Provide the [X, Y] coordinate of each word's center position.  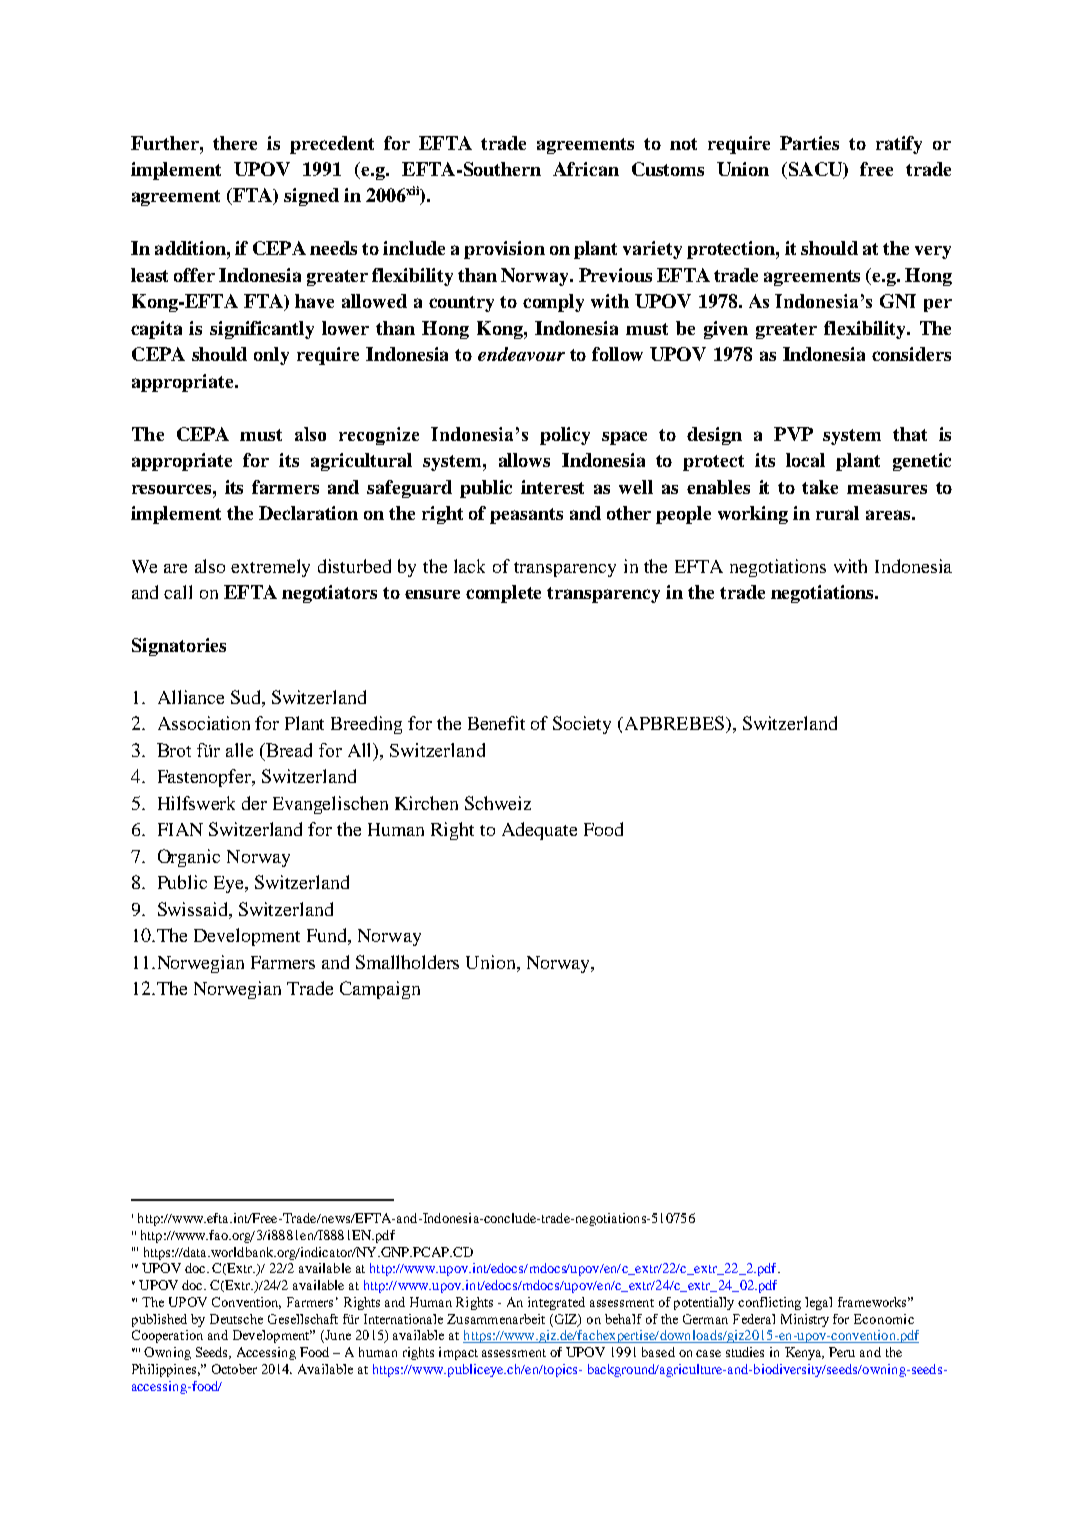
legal [818, 1303]
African [586, 169]
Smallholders [407, 962]
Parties [809, 143]
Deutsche [236, 1319]
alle [239, 750]
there [235, 143]
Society [582, 725]
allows [524, 460]
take [820, 487]
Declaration [308, 513]
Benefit [496, 723]
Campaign [380, 990]
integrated [556, 1303]
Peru [842, 1352]
